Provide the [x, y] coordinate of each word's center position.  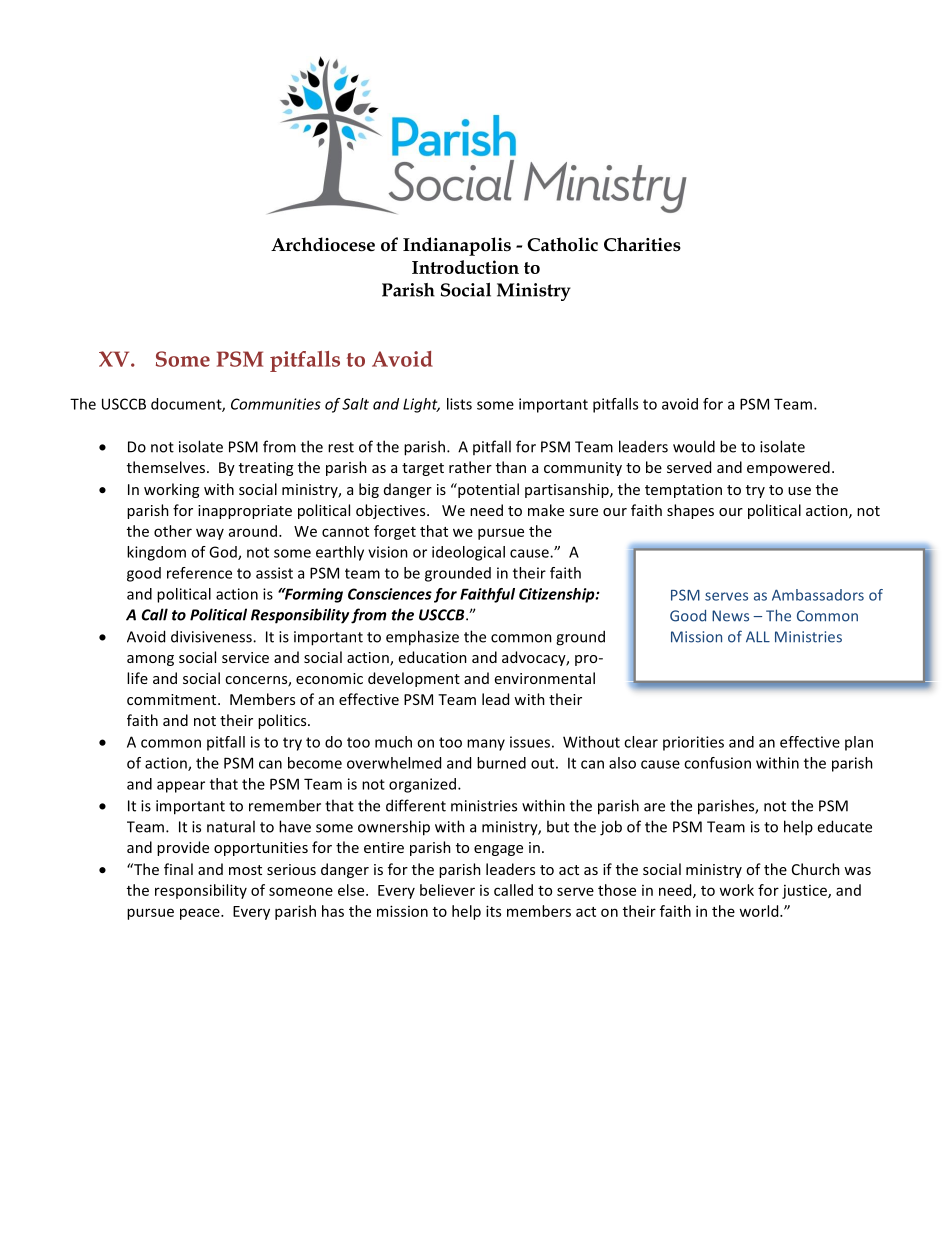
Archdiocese [323, 244]
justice [805, 892]
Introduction [465, 267]
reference [199, 573]
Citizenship [558, 595]
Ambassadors [818, 595]
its [493, 911]
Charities [642, 244]
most [245, 870]
